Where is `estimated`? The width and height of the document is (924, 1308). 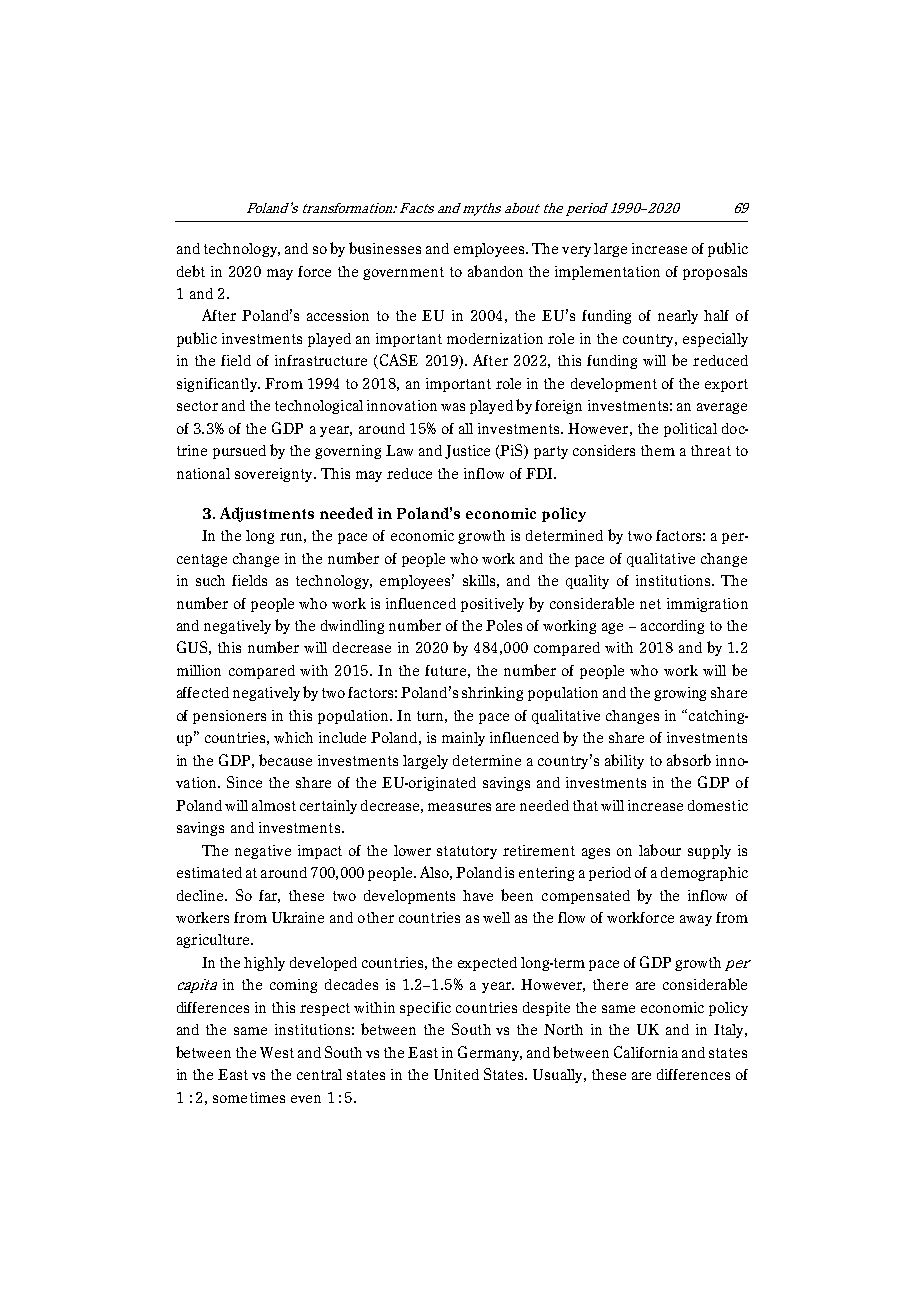 estimated is located at coordinates (209, 872).
